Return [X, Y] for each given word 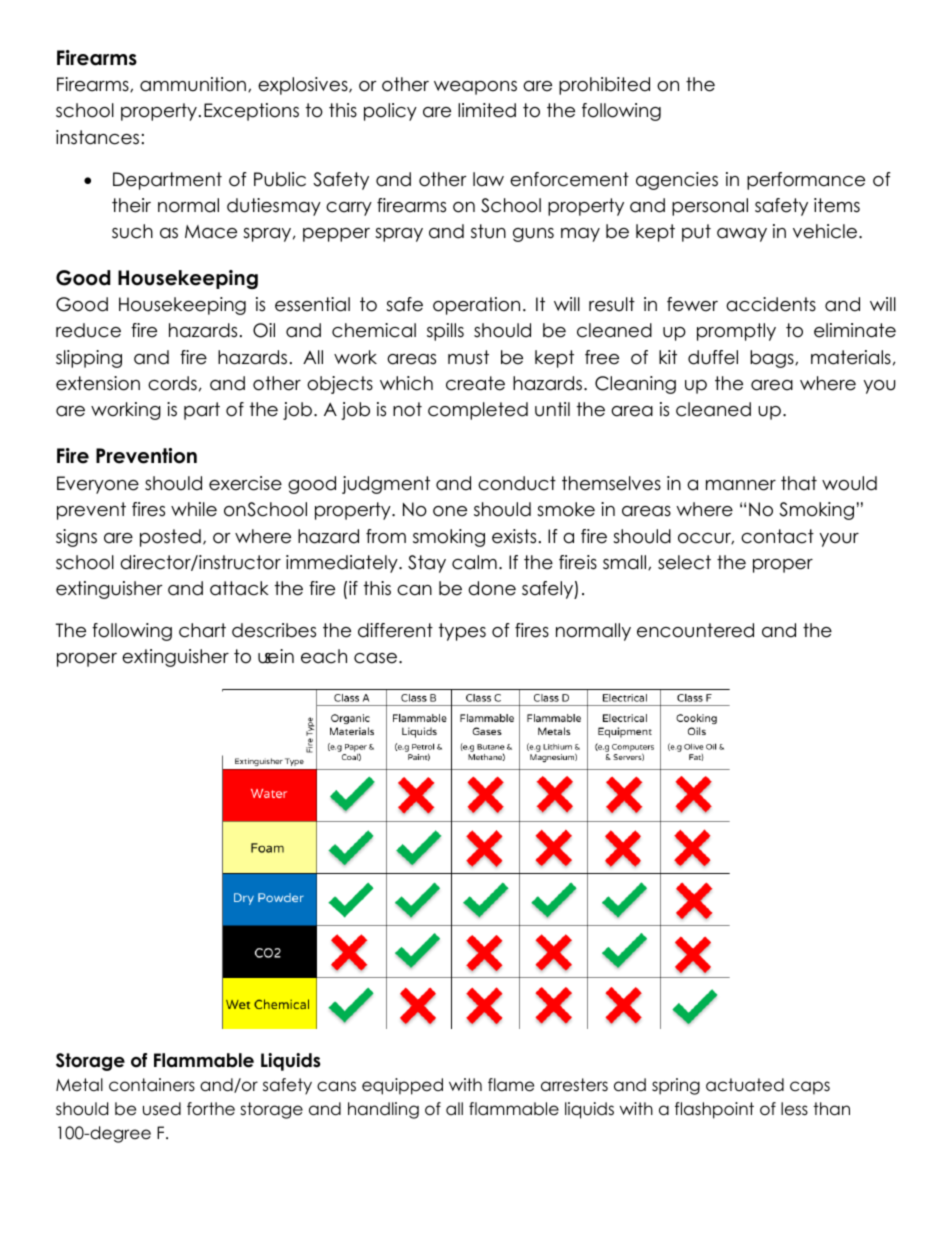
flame [511, 1085]
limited [487, 110]
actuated [745, 1085]
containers [152, 1085]
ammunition [193, 84]
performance [806, 181]
